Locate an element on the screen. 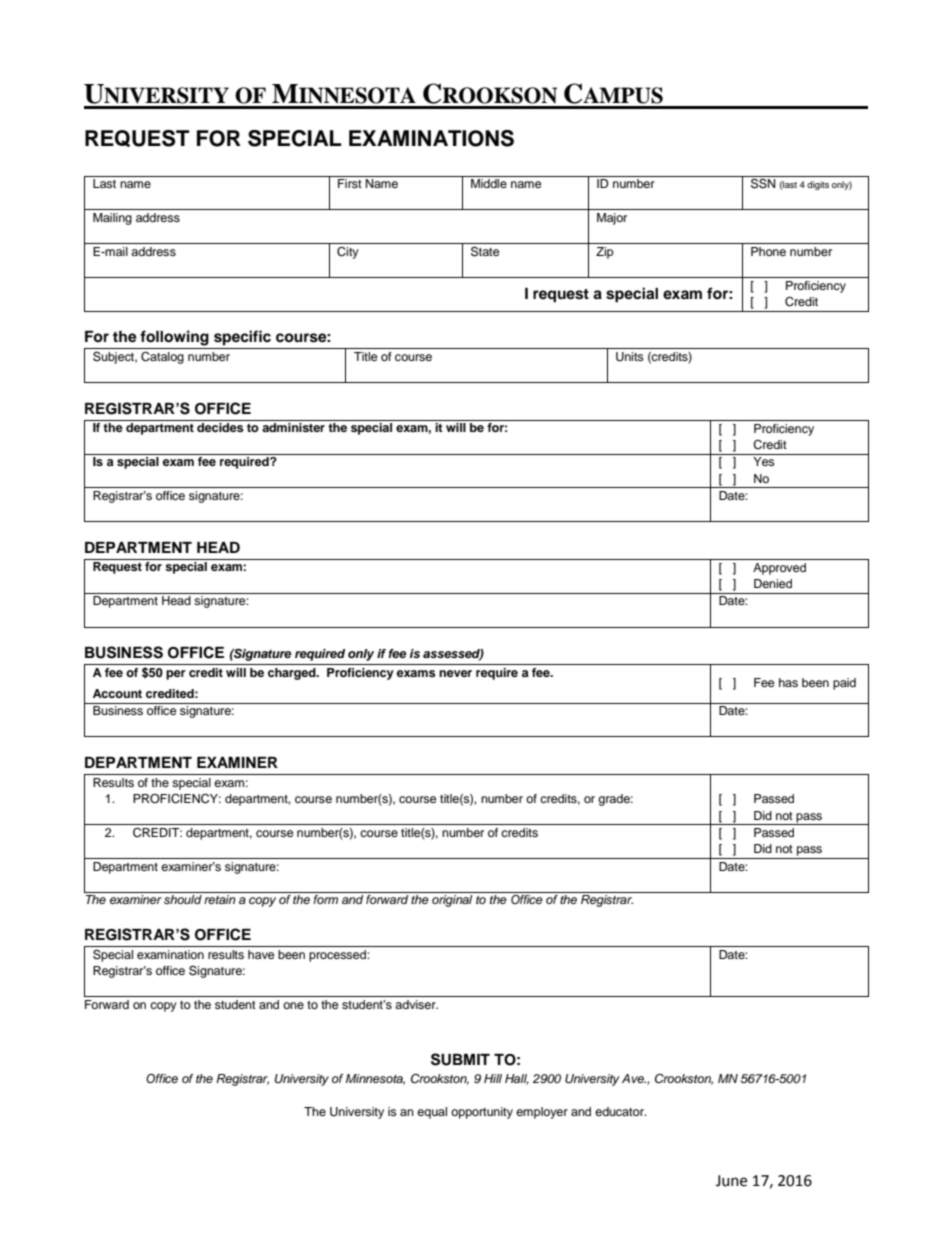 The image size is (952, 1233). equal is located at coordinates (432, 1113).
